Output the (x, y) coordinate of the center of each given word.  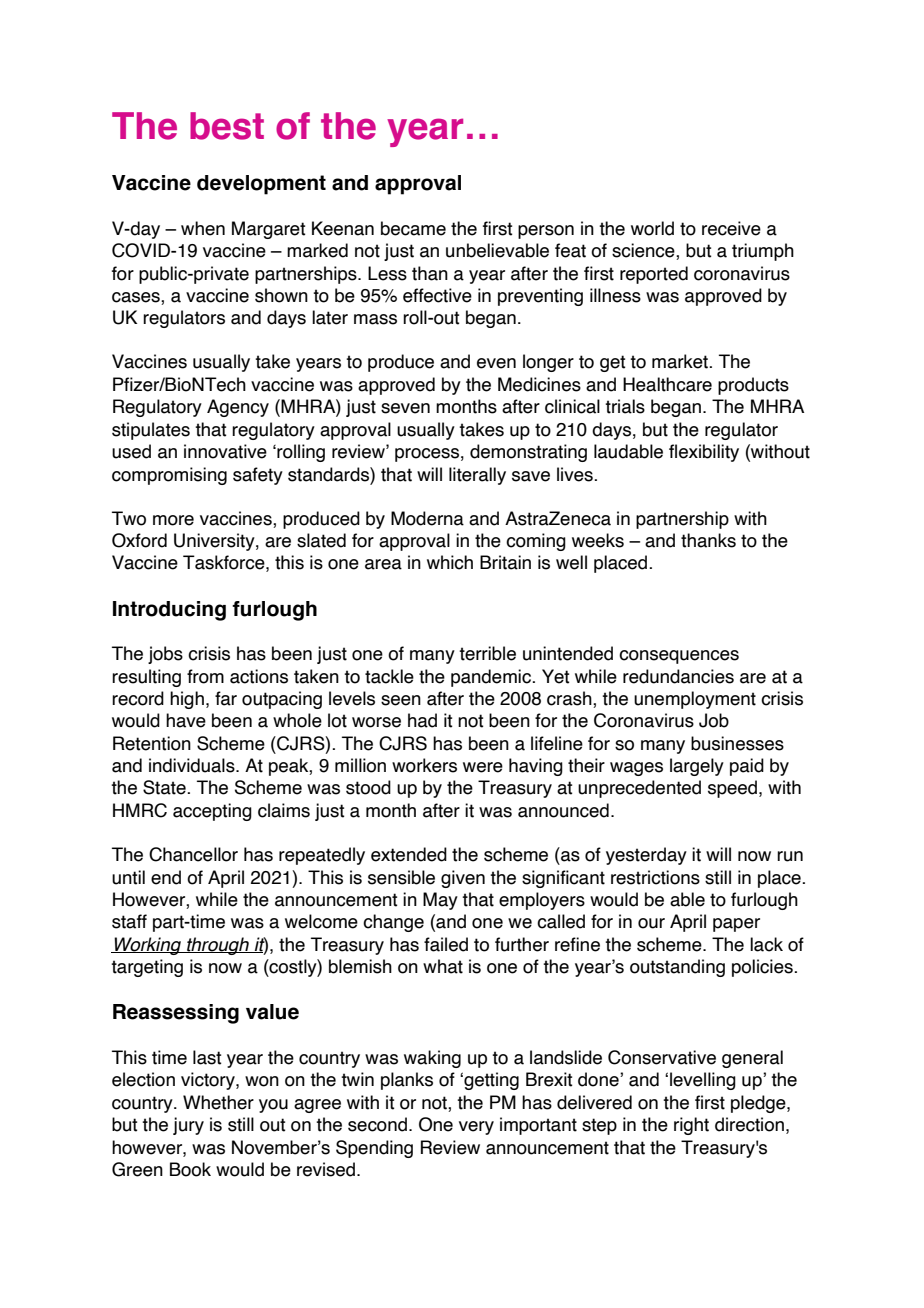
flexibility (704, 453)
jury (188, 1126)
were (483, 767)
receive (731, 228)
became (413, 228)
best (227, 126)
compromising (169, 476)
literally (477, 476)
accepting (212, 812)
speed (732, 789)
